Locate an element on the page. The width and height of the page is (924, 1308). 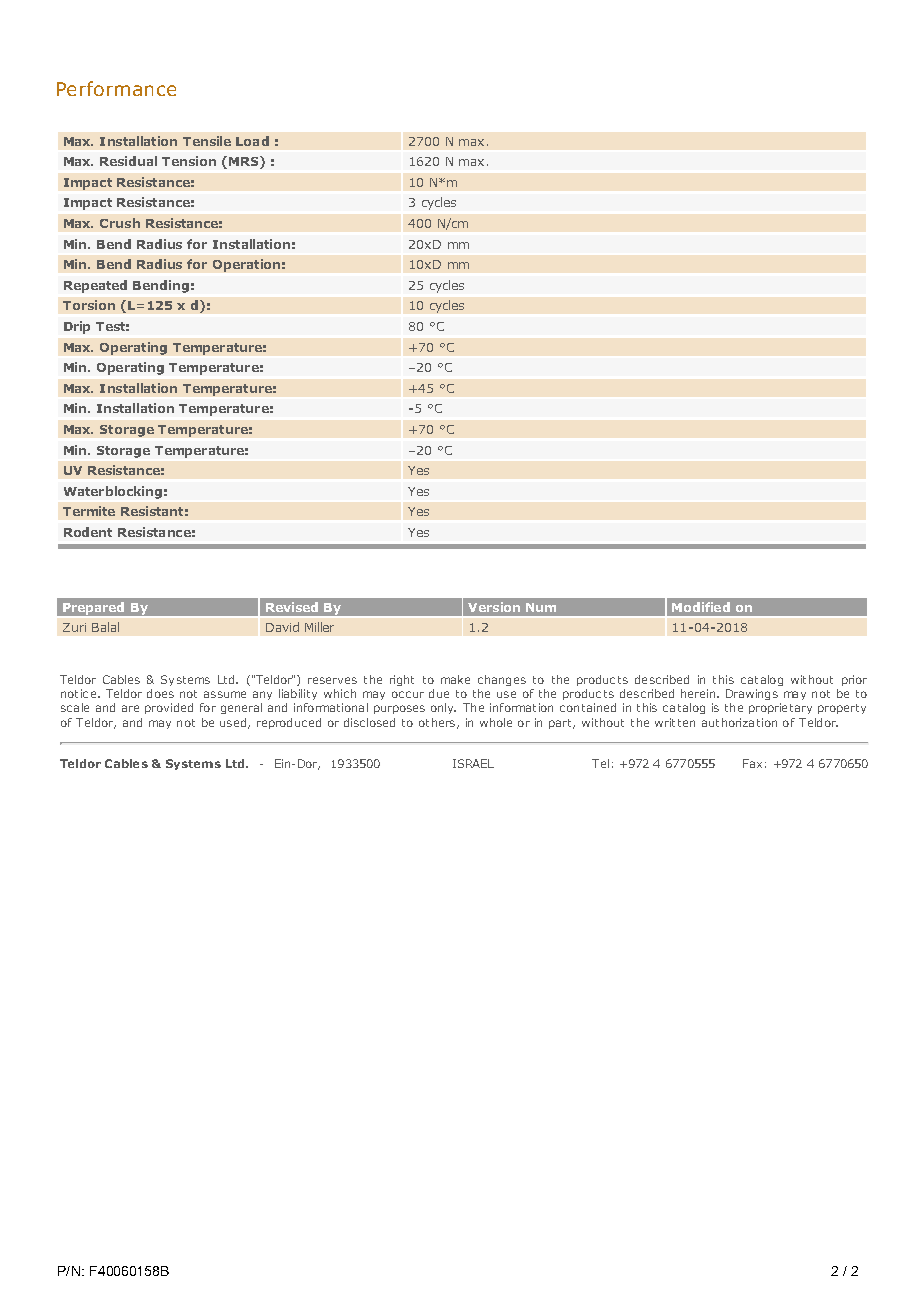
Load is located at coordinates (252, 141).
